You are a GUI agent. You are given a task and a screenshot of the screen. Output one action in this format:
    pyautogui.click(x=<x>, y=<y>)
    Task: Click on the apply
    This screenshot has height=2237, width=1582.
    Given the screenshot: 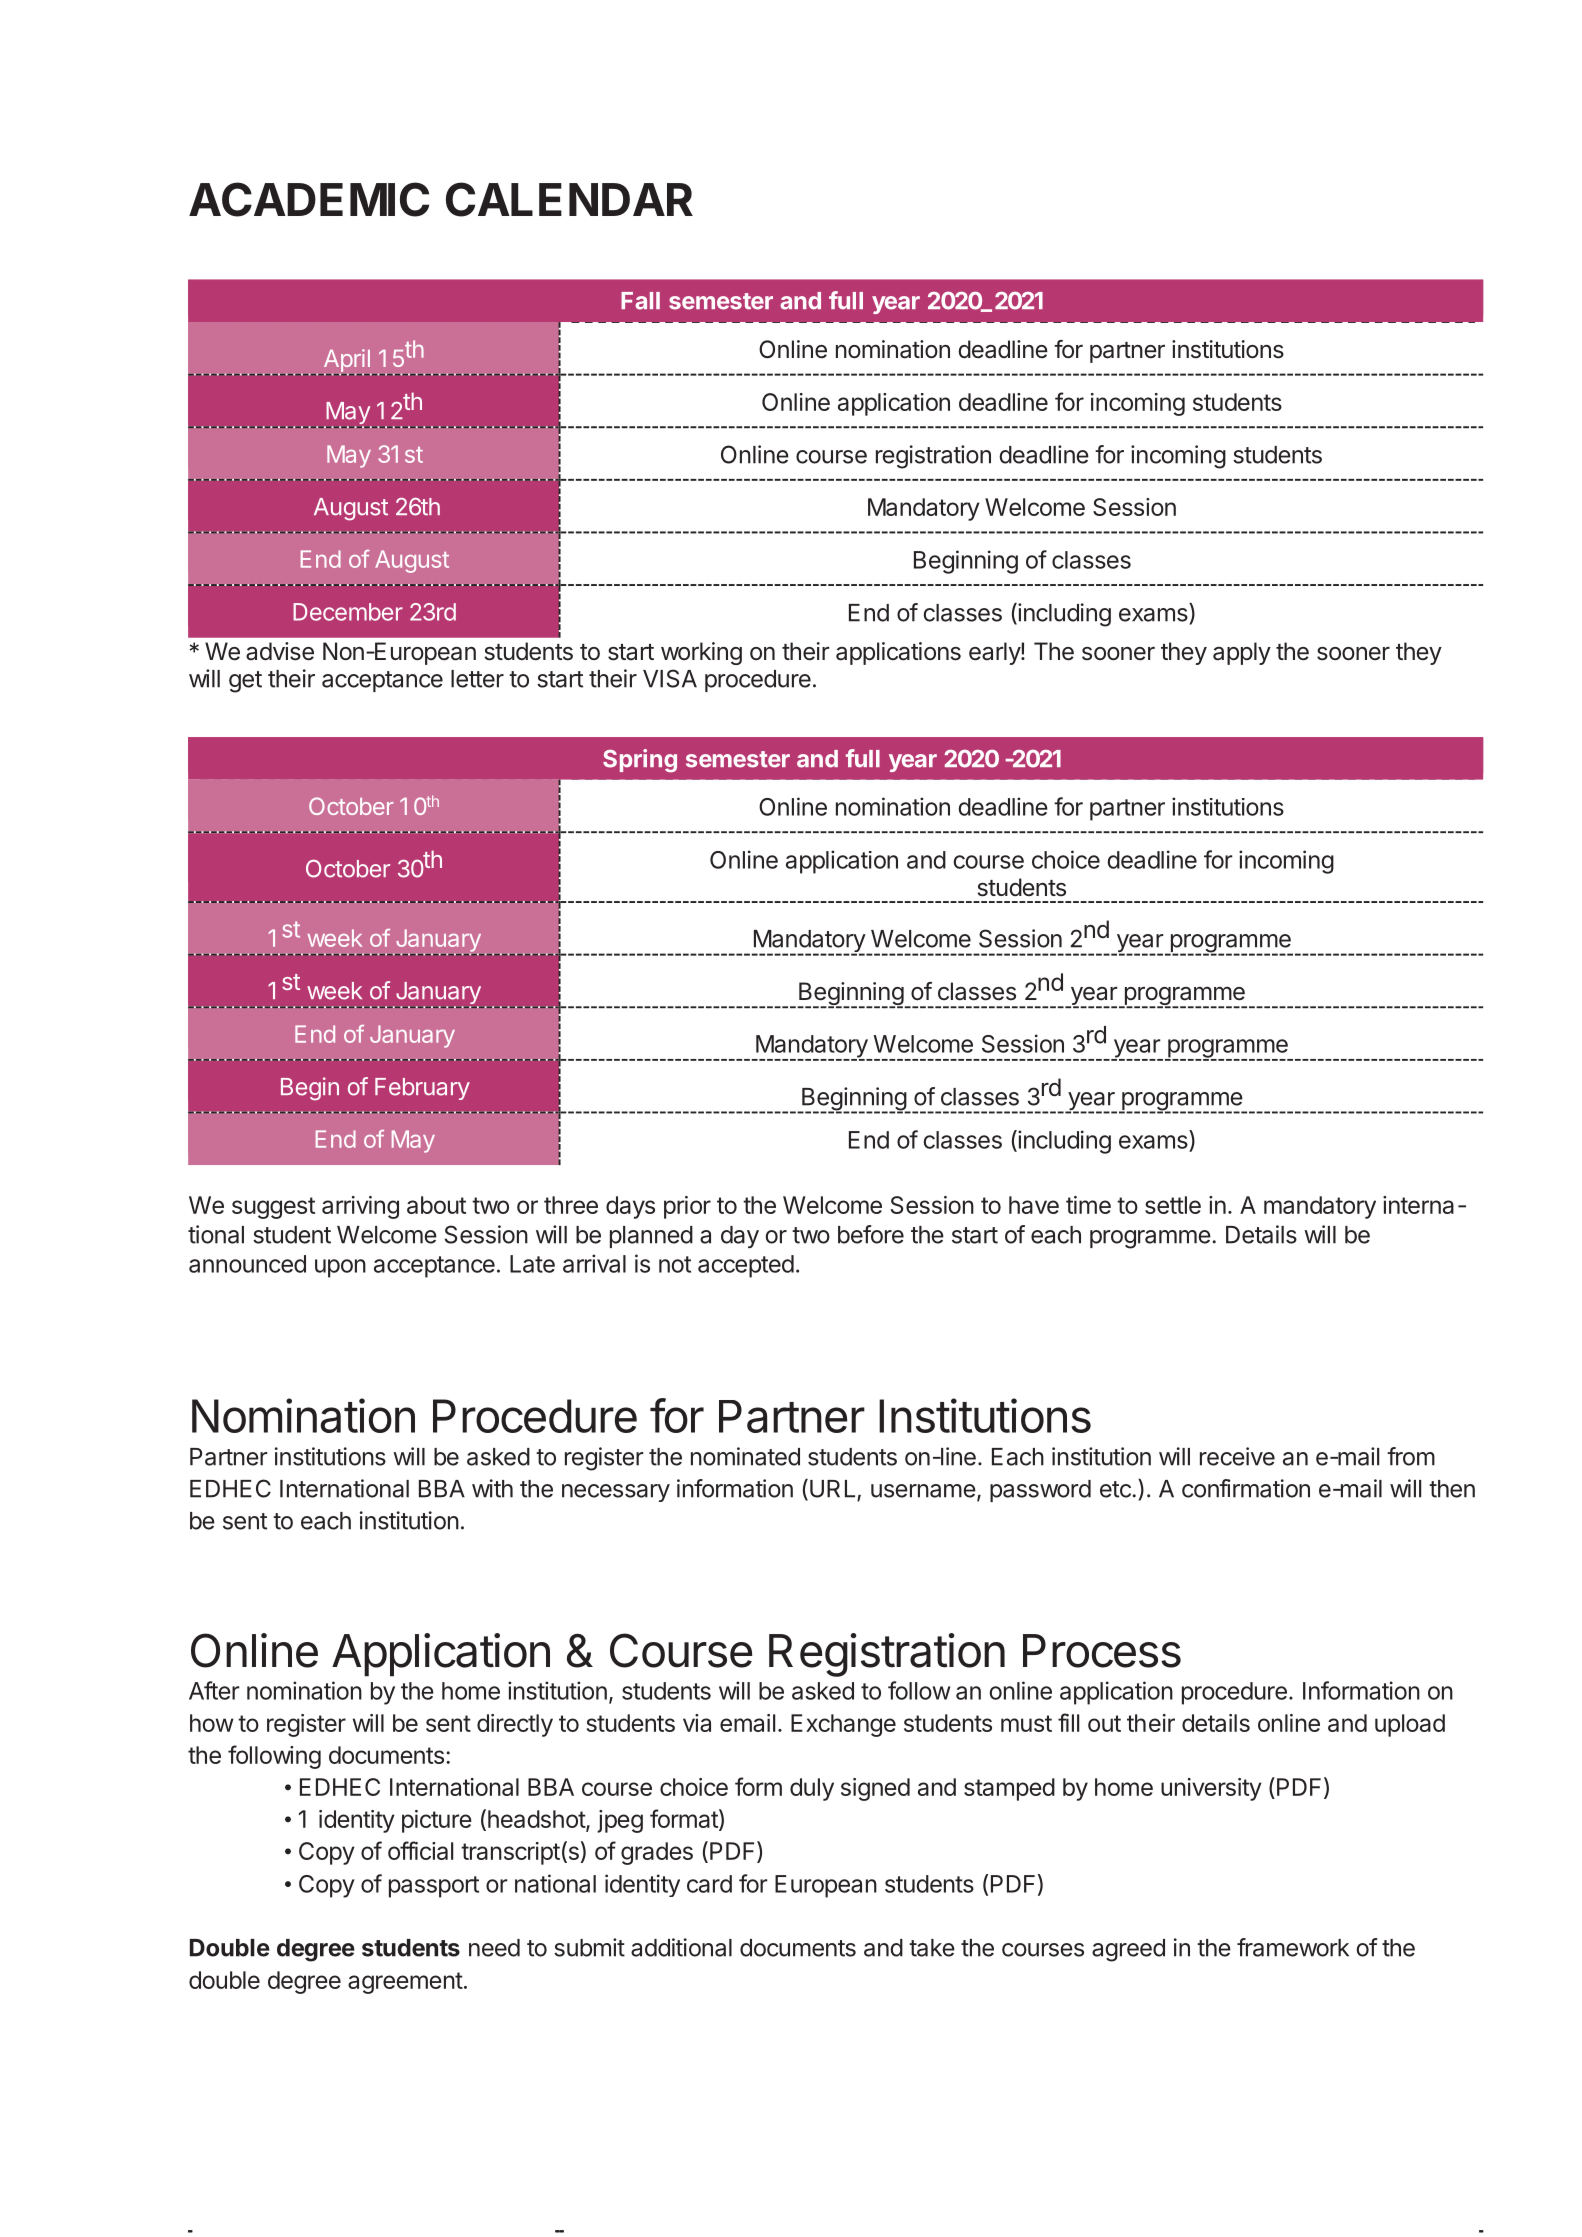 What is the action you would take?
    pyautogui.click(x=1242, y=653)
